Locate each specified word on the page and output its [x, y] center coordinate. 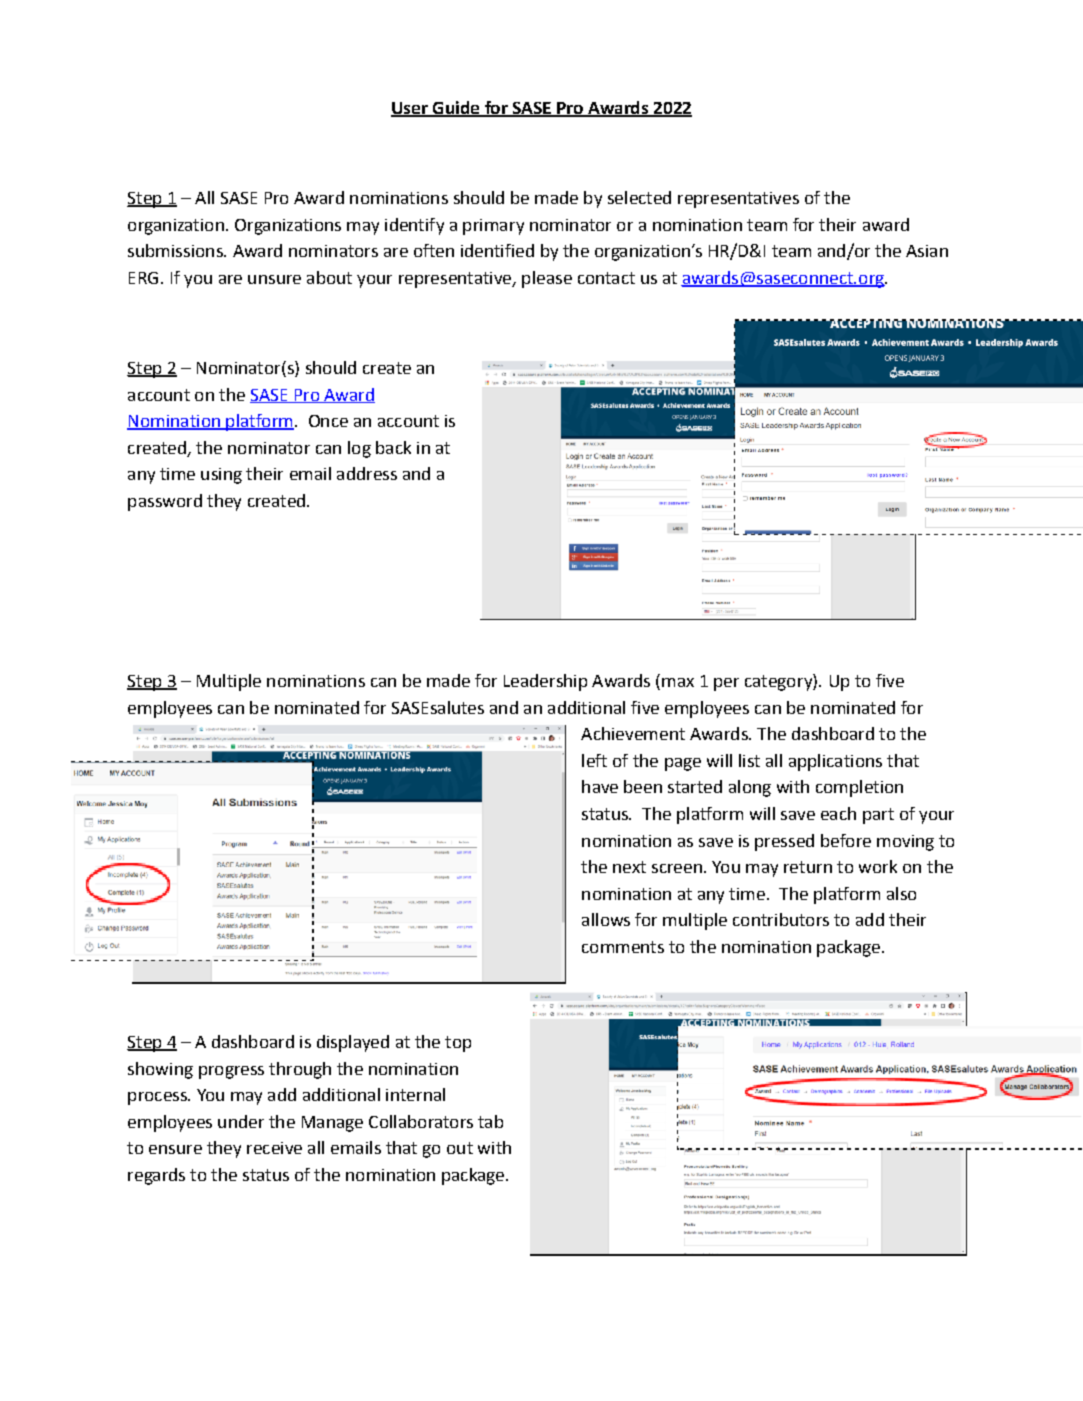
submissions [176, 250]
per [726, 684]
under [241, 1121]
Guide [456, 109]
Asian [927, 251]
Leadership [545, 682]
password [165, 502]
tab [490, 1121]
